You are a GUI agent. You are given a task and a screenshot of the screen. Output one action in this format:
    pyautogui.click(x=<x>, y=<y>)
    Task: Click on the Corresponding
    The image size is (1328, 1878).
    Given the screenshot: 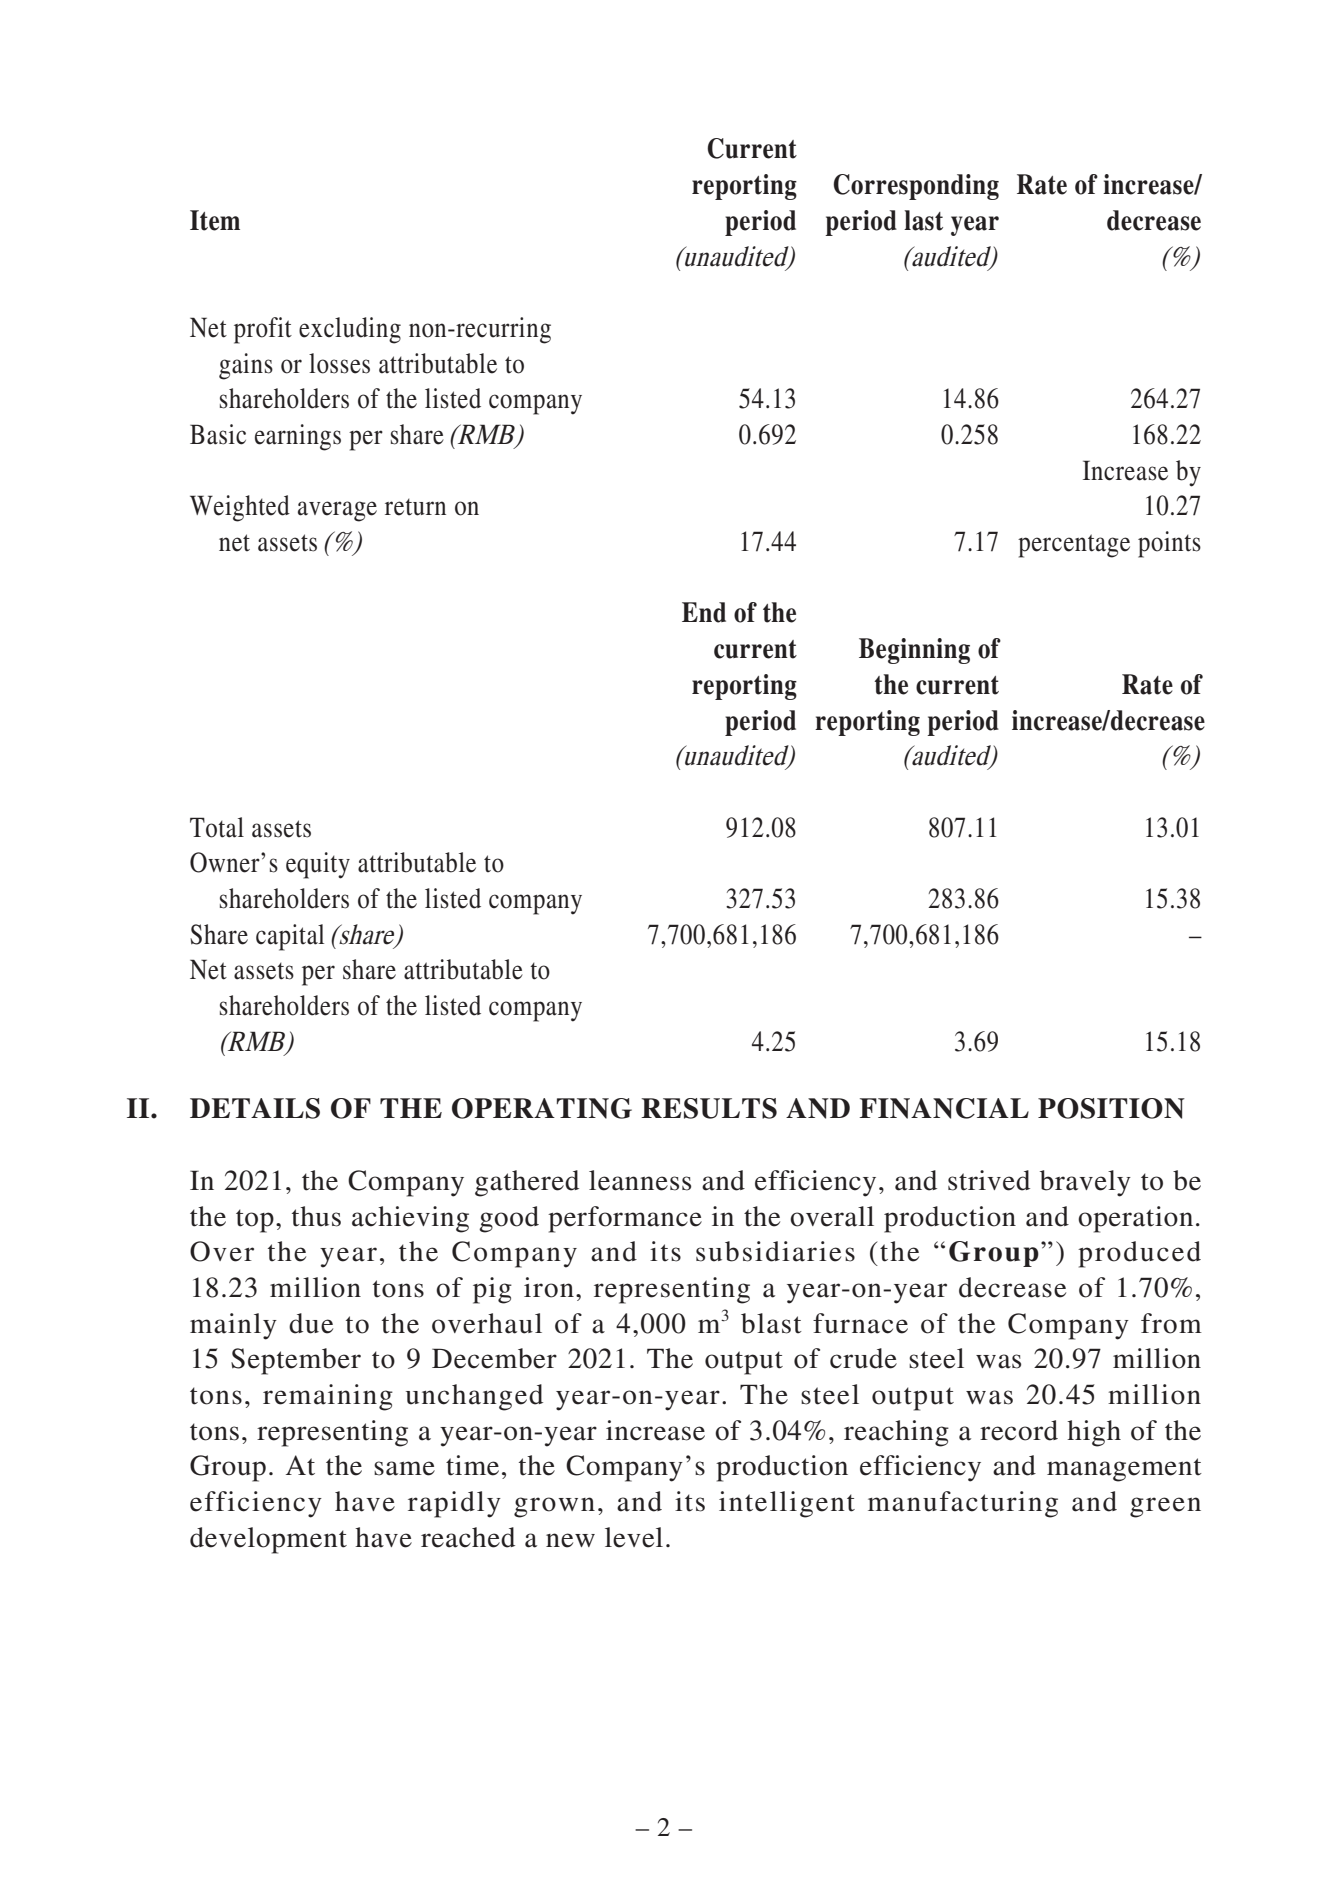 What is the action you would take?
    pyautogui.click(x=916, y=187)
